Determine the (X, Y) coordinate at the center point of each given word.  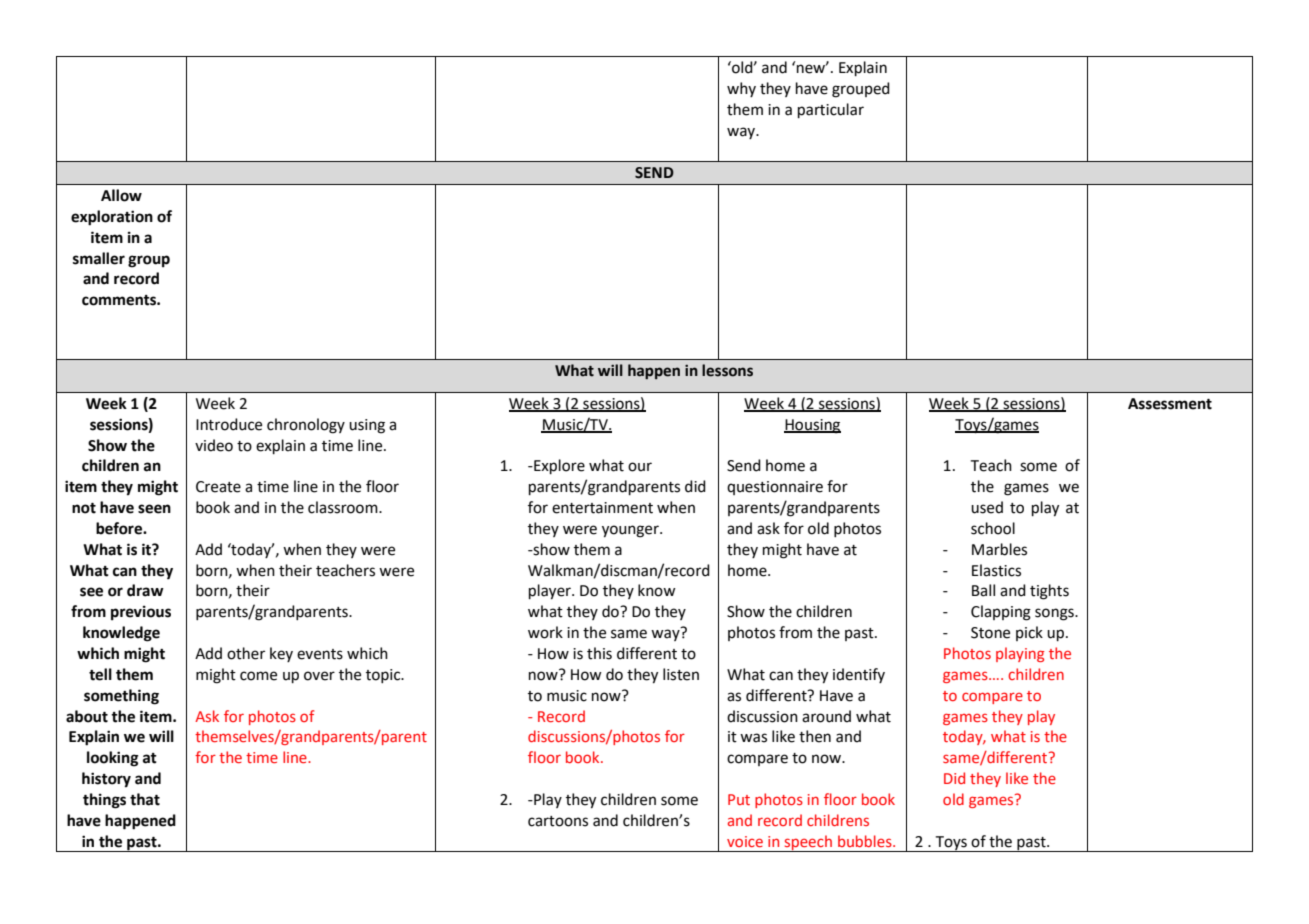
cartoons (558, 821)
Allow (121, 195)
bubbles (866, 841)
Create (218, 487)
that (145, 799)
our (640, 467)
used (987, 507)
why (741, 89)
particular (831, 110)
